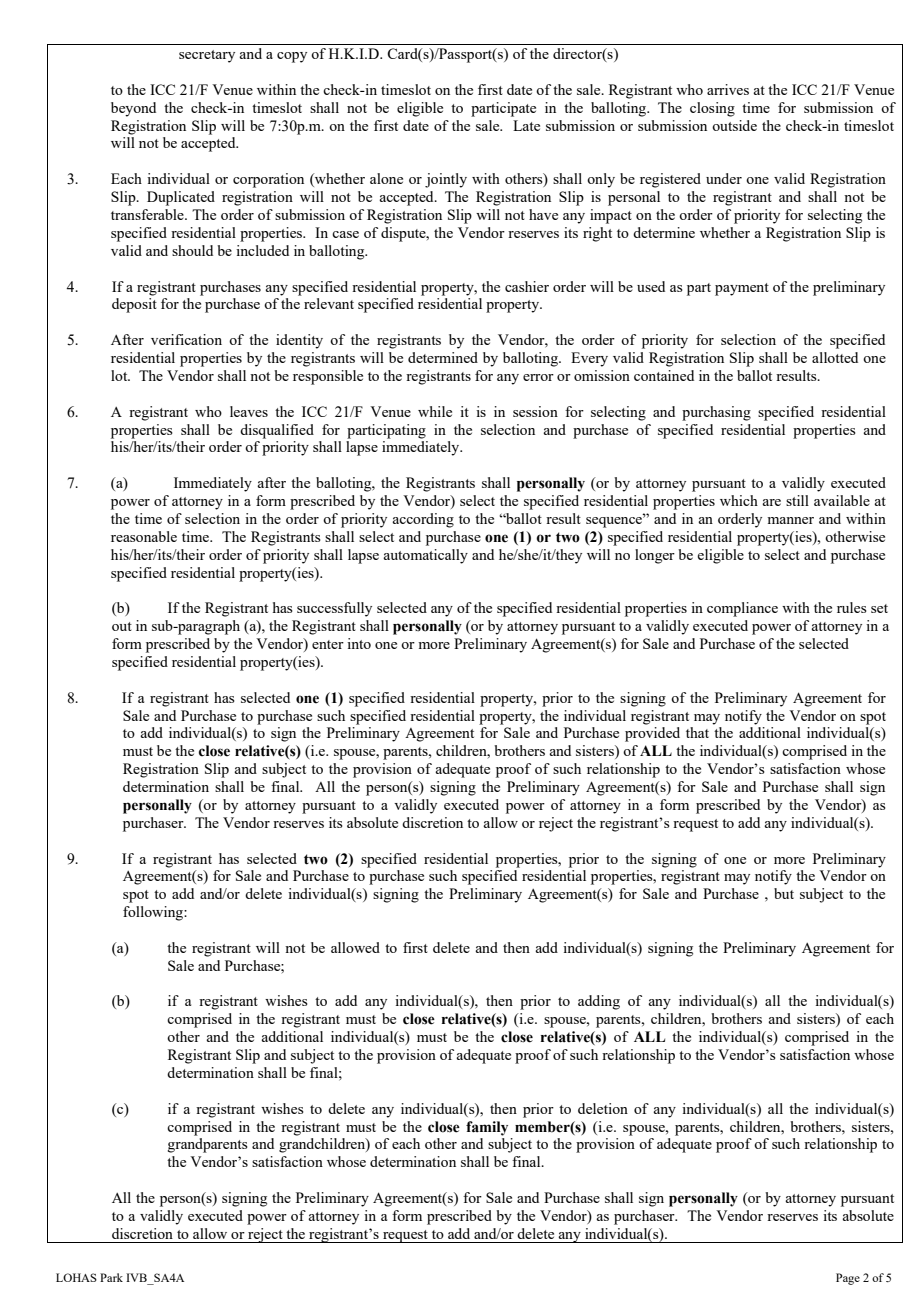 The width and height of the page is (924, 1308). What do you see at coordinates (328, 644) in the page?
I see `enter` at bounding box center [328, 644].
